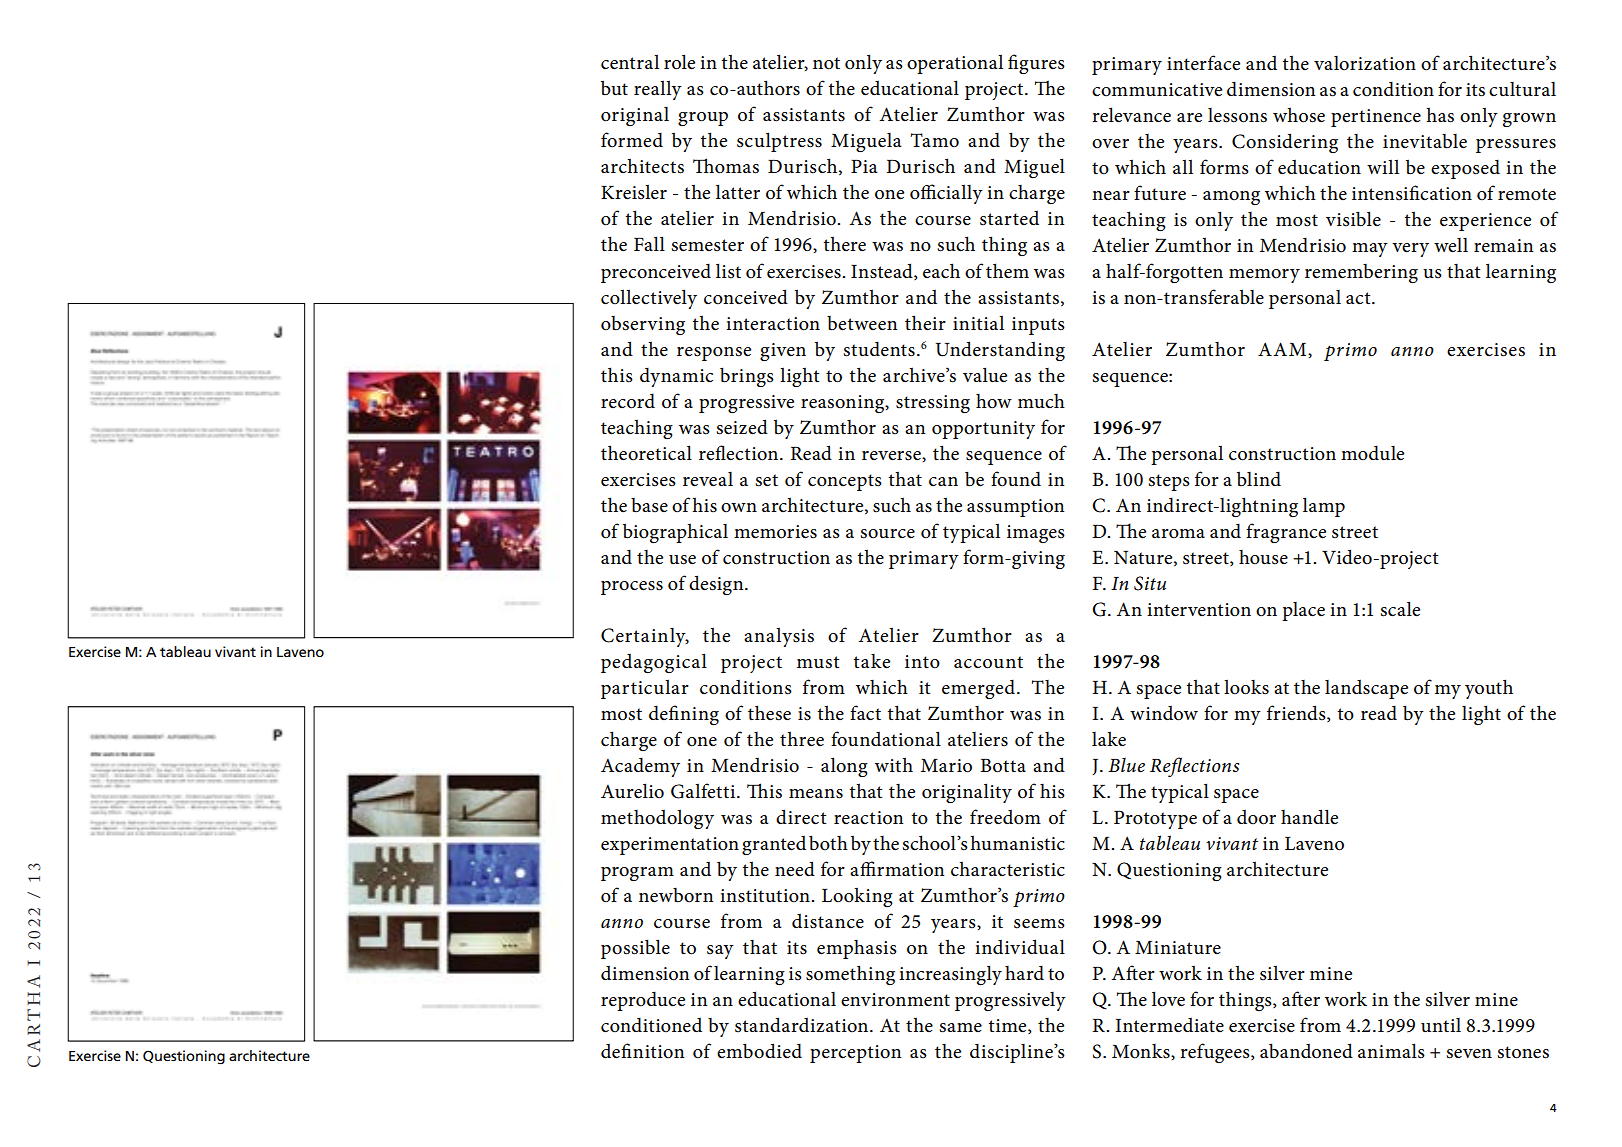  Describe the element at coordinates (759, 1051) in the document. I see `embodied` at that location.
